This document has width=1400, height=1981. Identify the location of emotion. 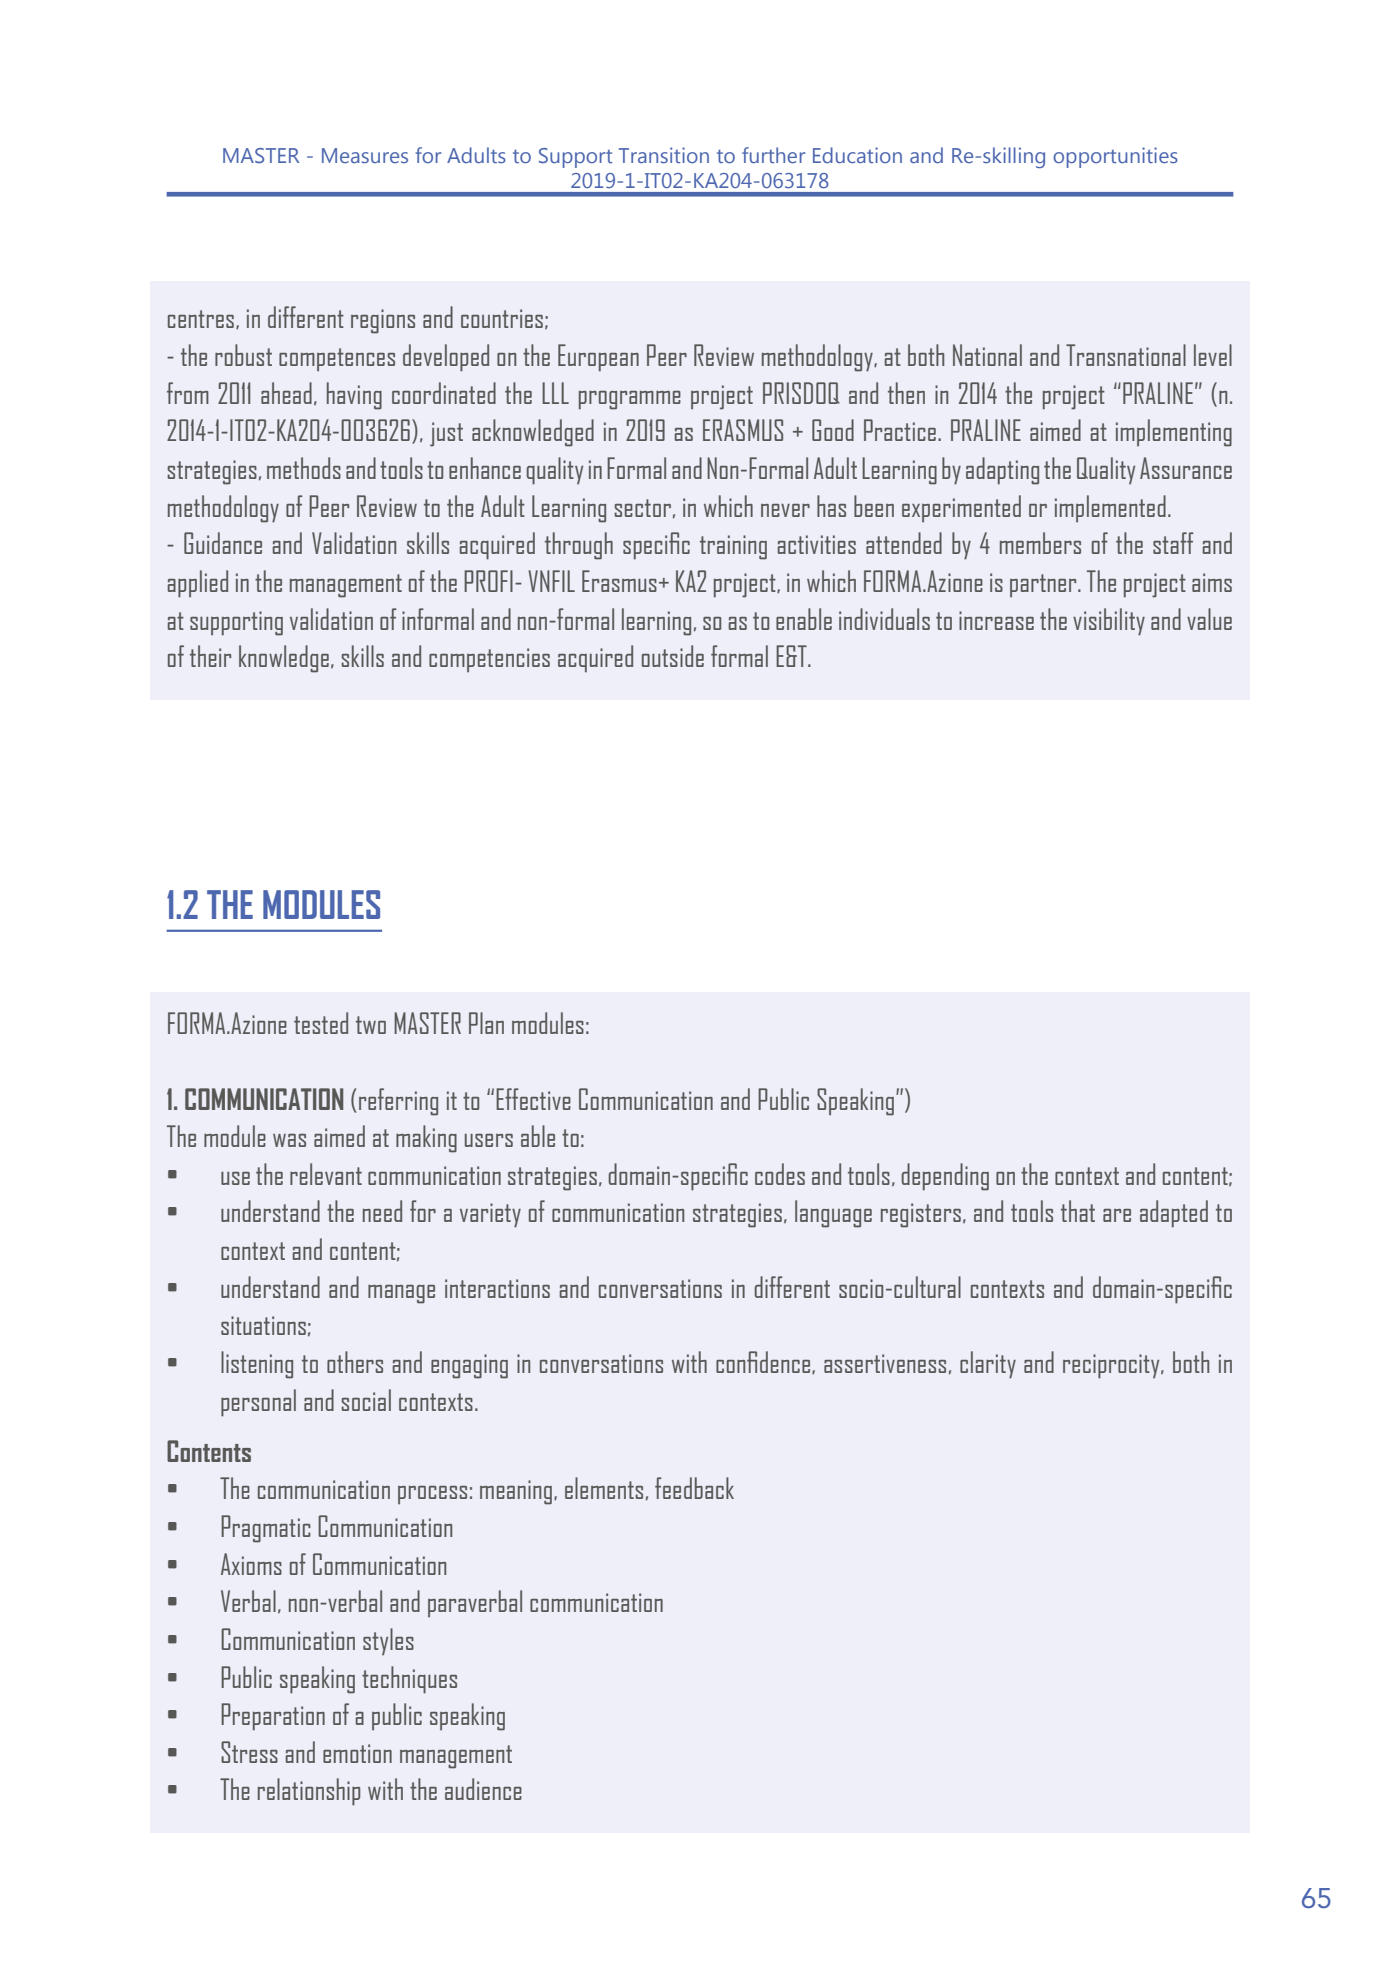
(357, 1753).
